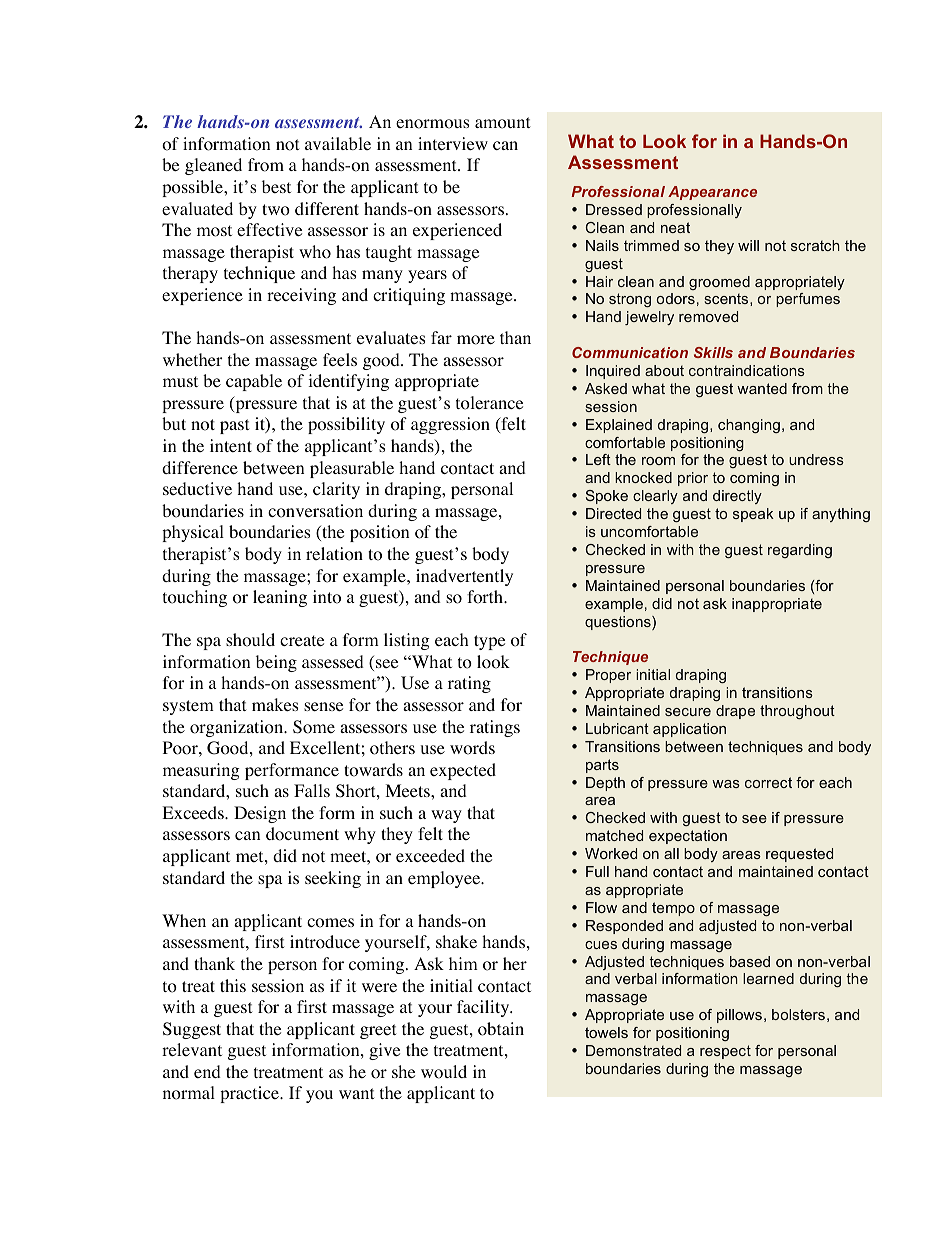  Describe the element at coordinates (213, 166) in the screenshot. I see `gleaned` at that location.
